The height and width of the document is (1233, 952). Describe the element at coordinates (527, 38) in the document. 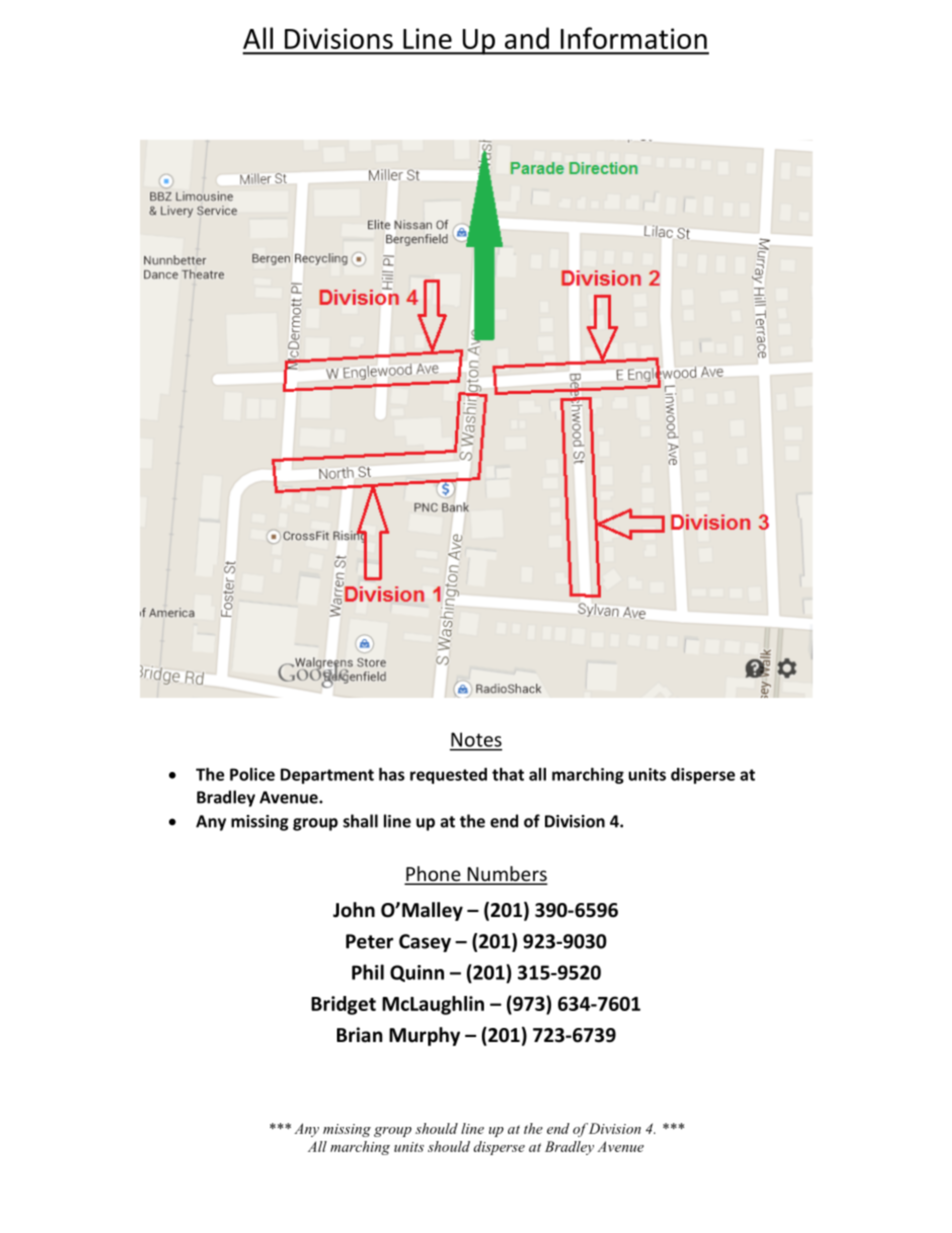

I see `and` at that location.
